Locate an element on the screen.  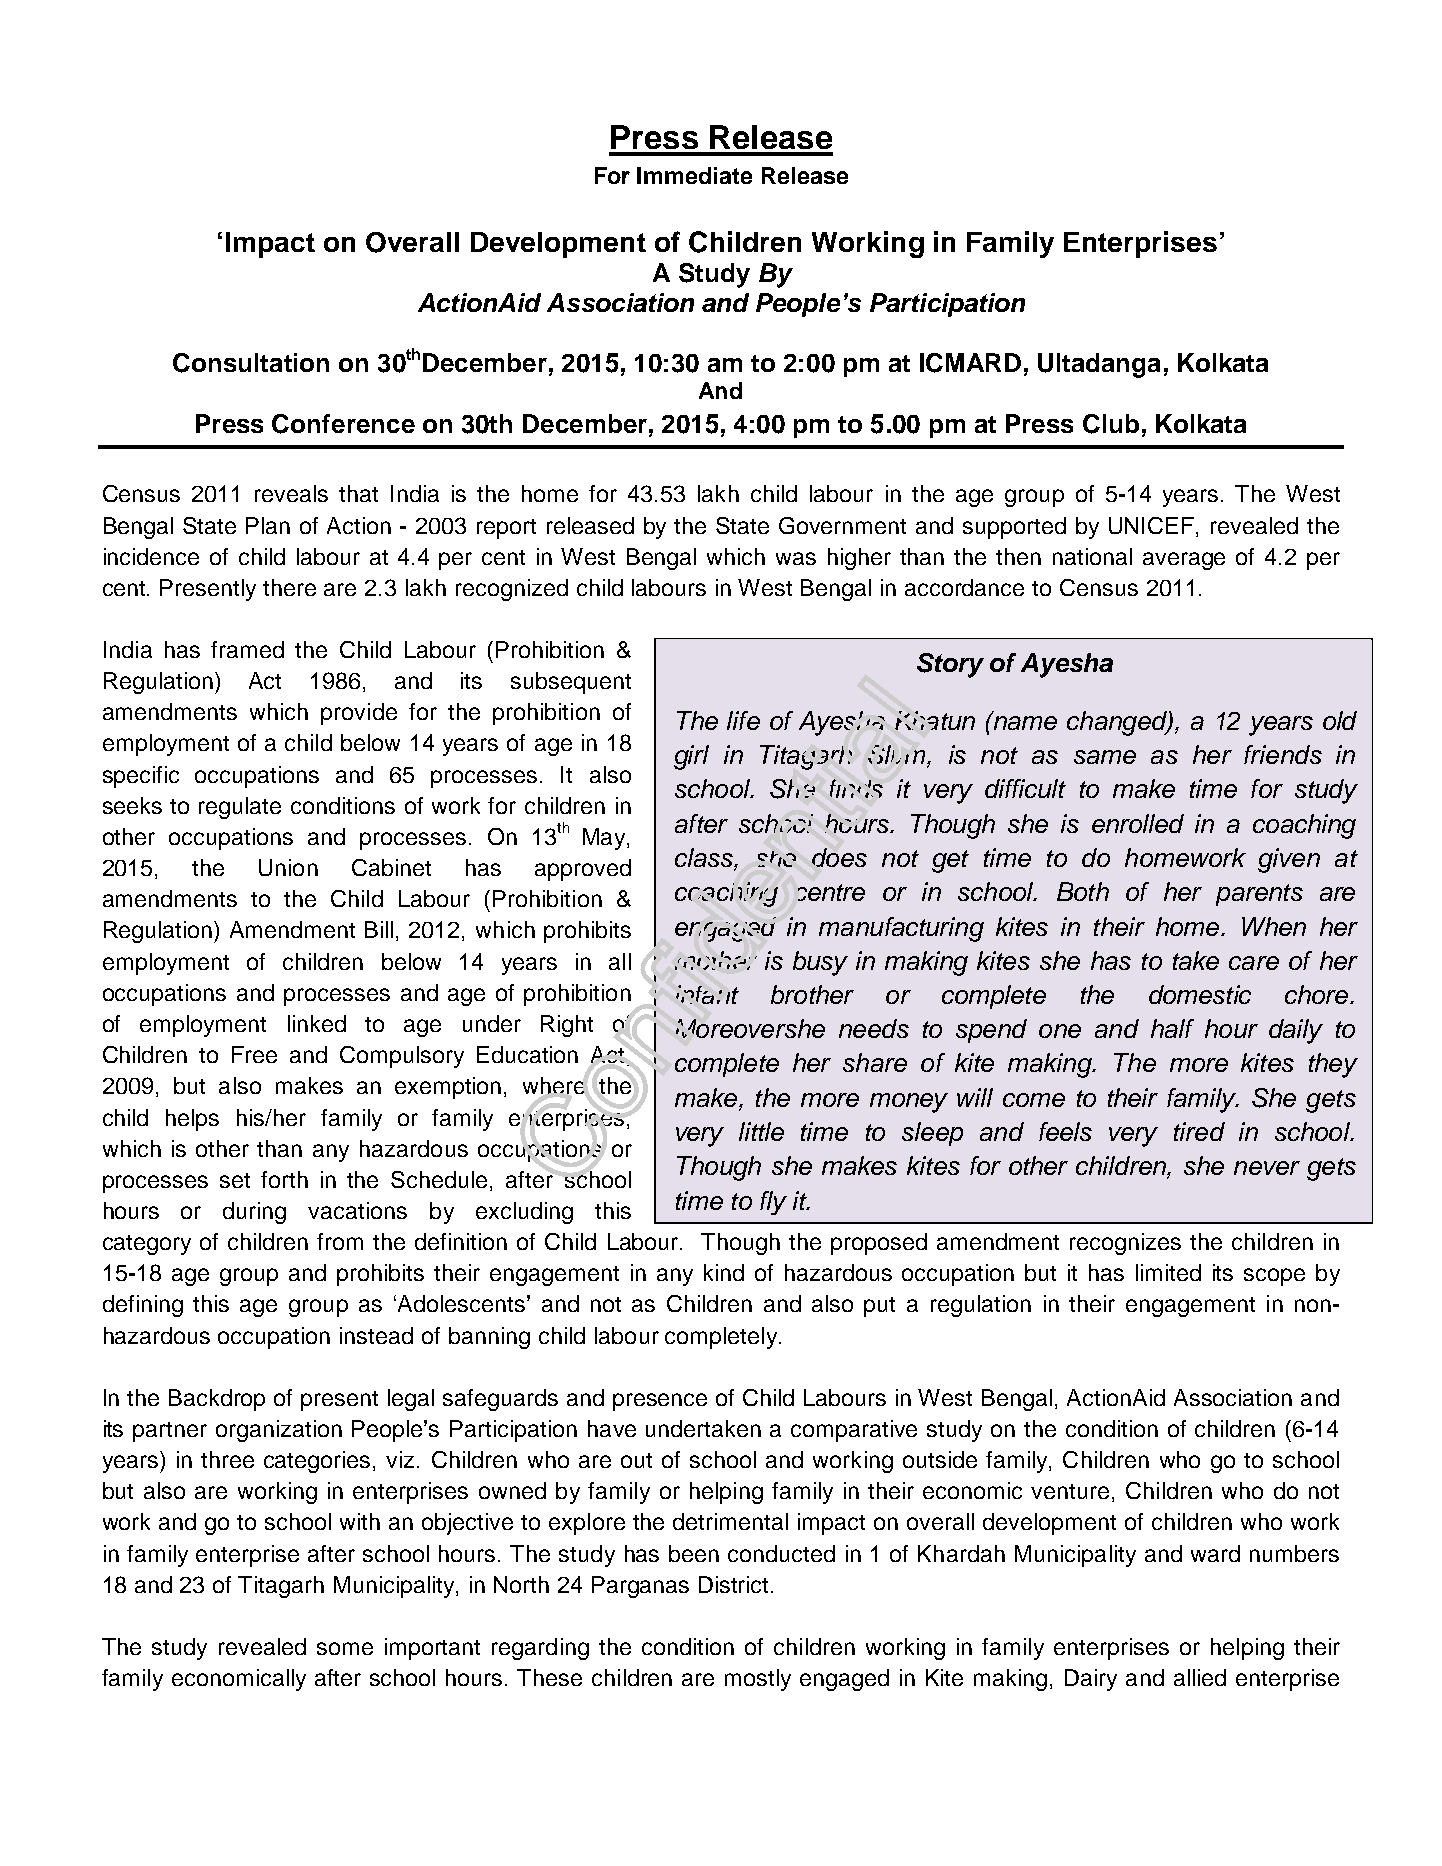
When is located at coordinates (1274, 926).
